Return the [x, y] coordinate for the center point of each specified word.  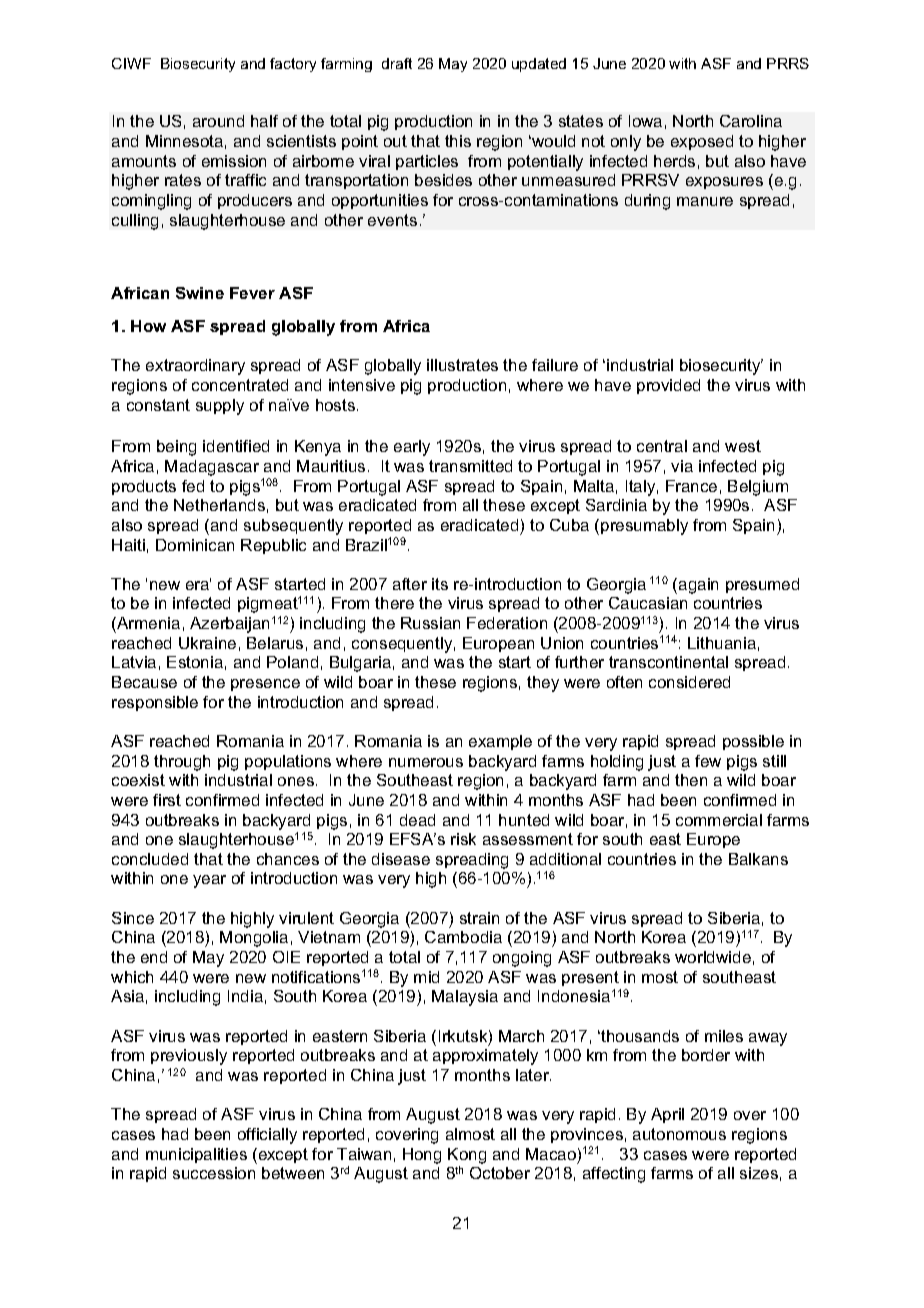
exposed [702, 142]
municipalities [196, 1155]
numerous [426, 762]
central [662, 446]
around [218, 121]
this [458, 141]
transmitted [470, 466]
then [691, 780]
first [167, 800]
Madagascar [212, 468]
